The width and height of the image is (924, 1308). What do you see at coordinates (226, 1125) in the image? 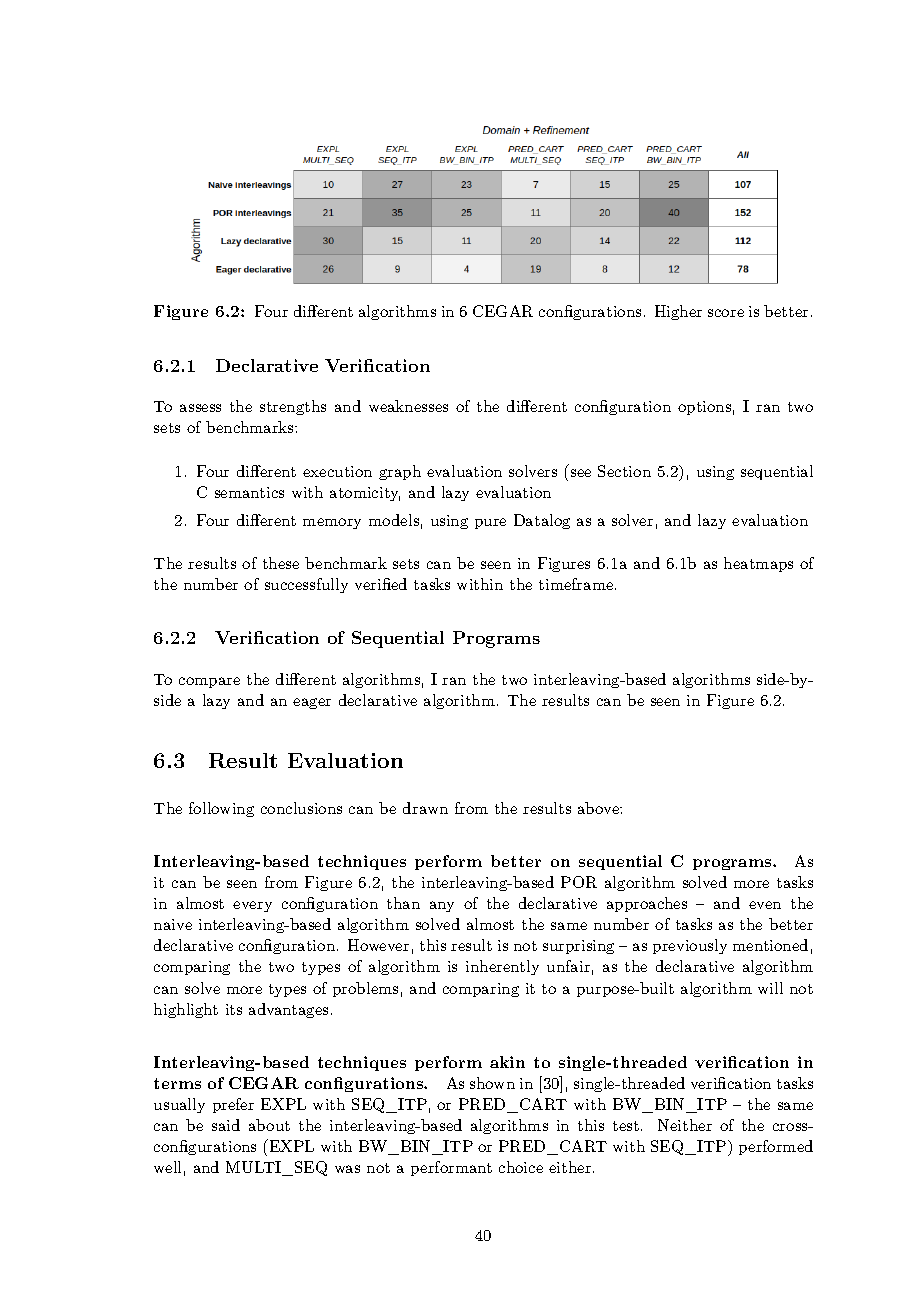
I see `said` at bounding box center [226, 1125].
